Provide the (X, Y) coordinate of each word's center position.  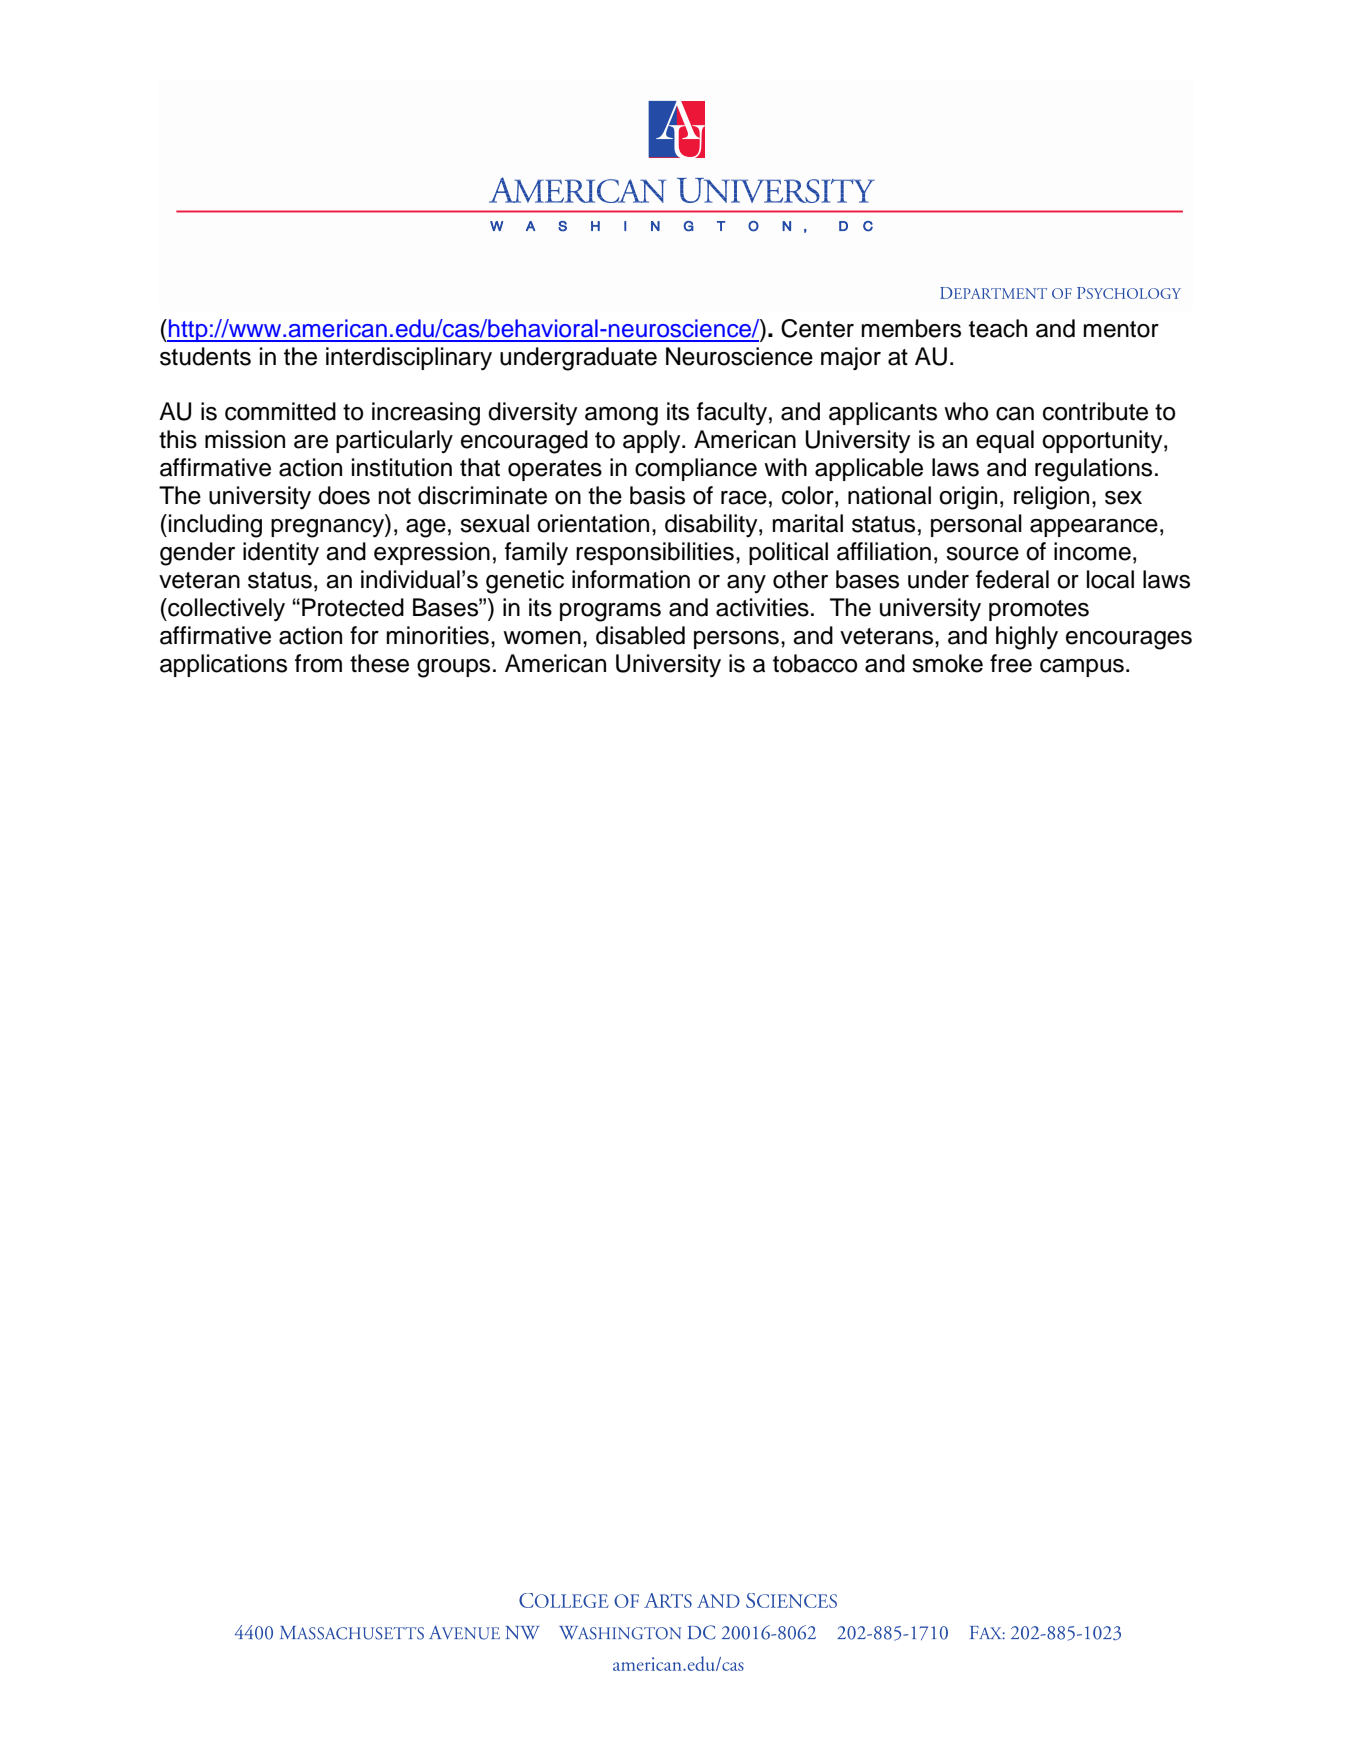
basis (657, 495)
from (318, 663)
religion (1051, 498)
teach (998, 328)
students (205, 356)
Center (817, 328)
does (344, 495)
